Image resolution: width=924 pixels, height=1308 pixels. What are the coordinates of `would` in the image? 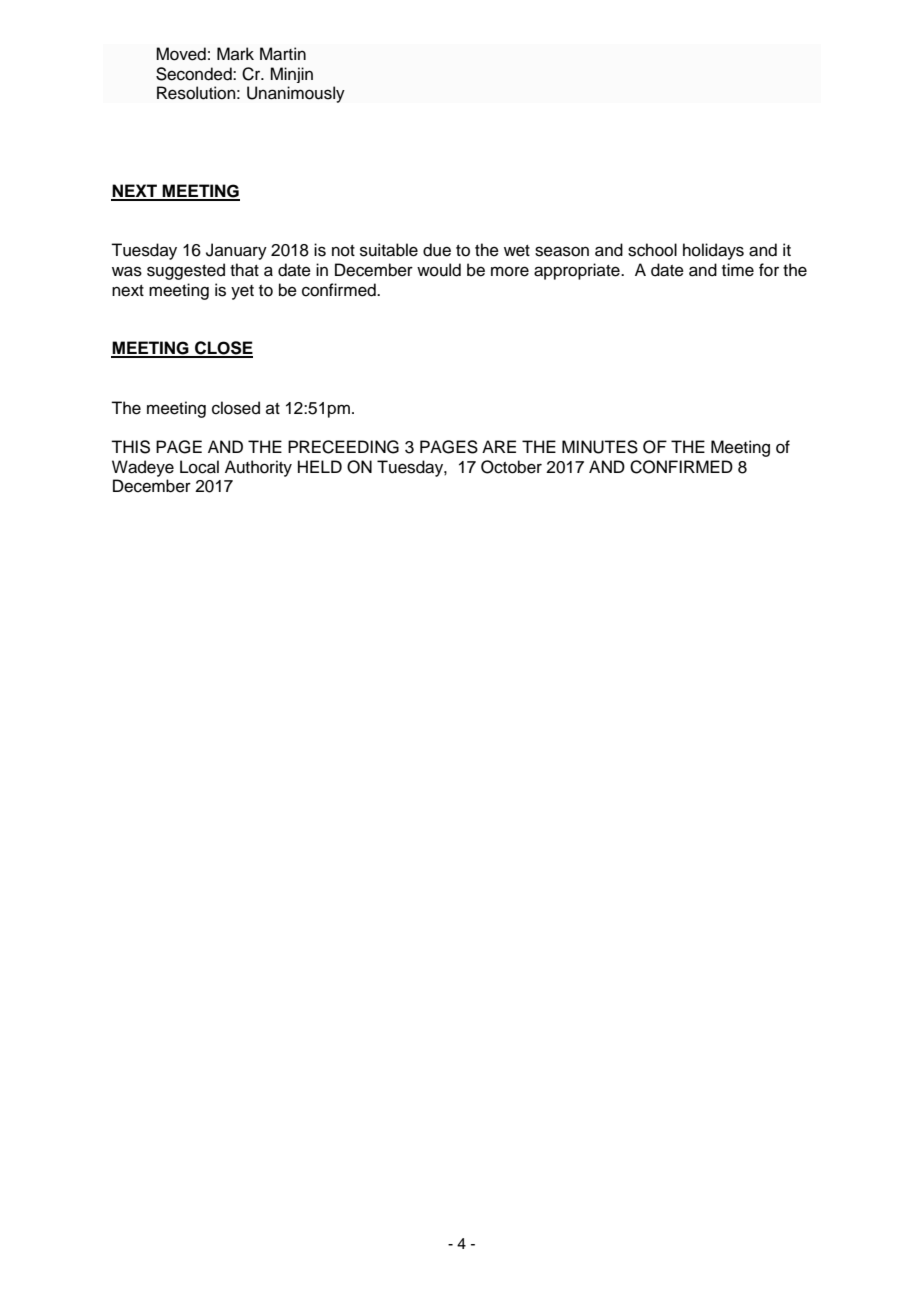 It's located at (439, 270).
